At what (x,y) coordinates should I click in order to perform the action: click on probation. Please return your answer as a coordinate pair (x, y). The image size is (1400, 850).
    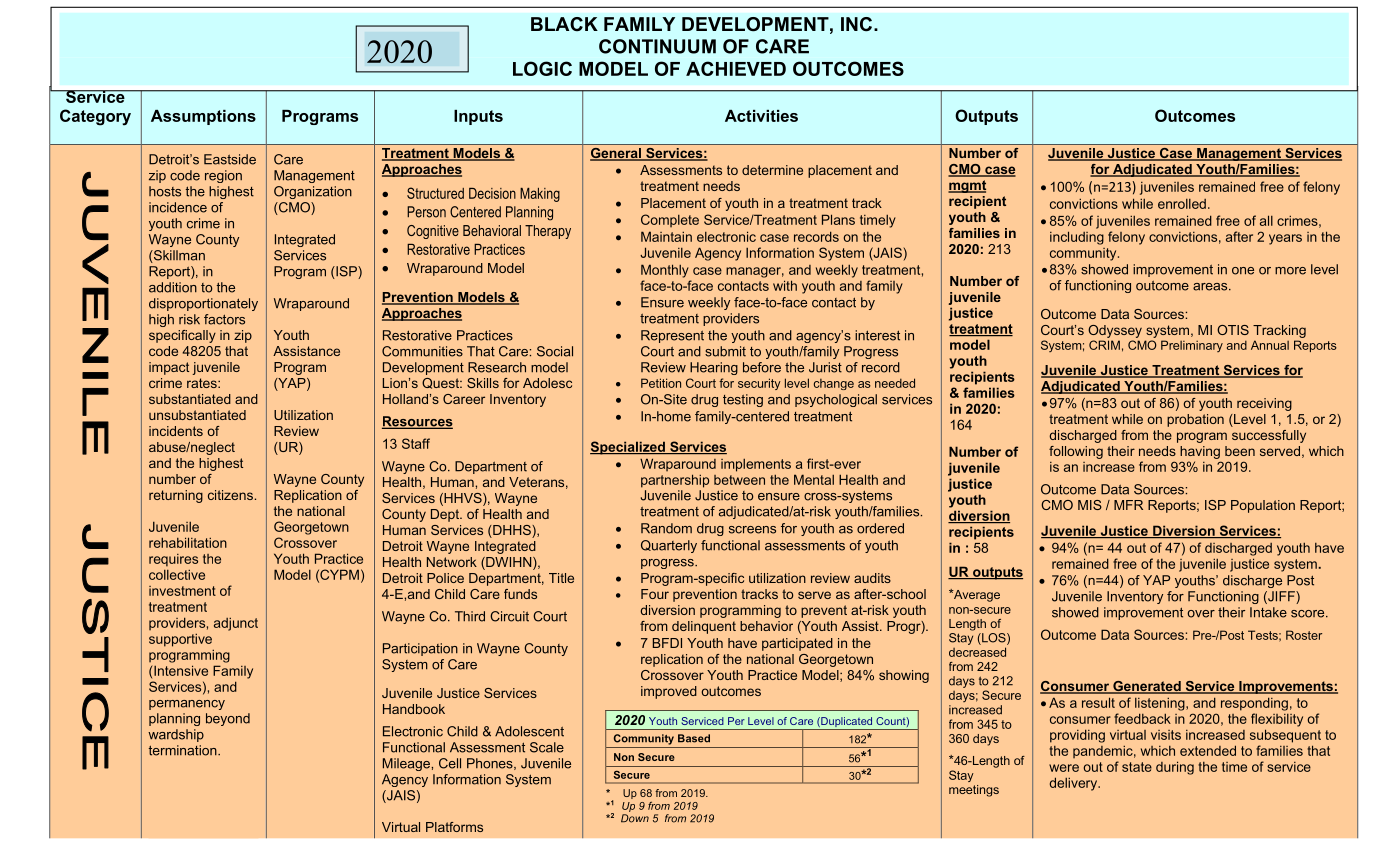
    Looking at the image, I should click on (1195, 420).
